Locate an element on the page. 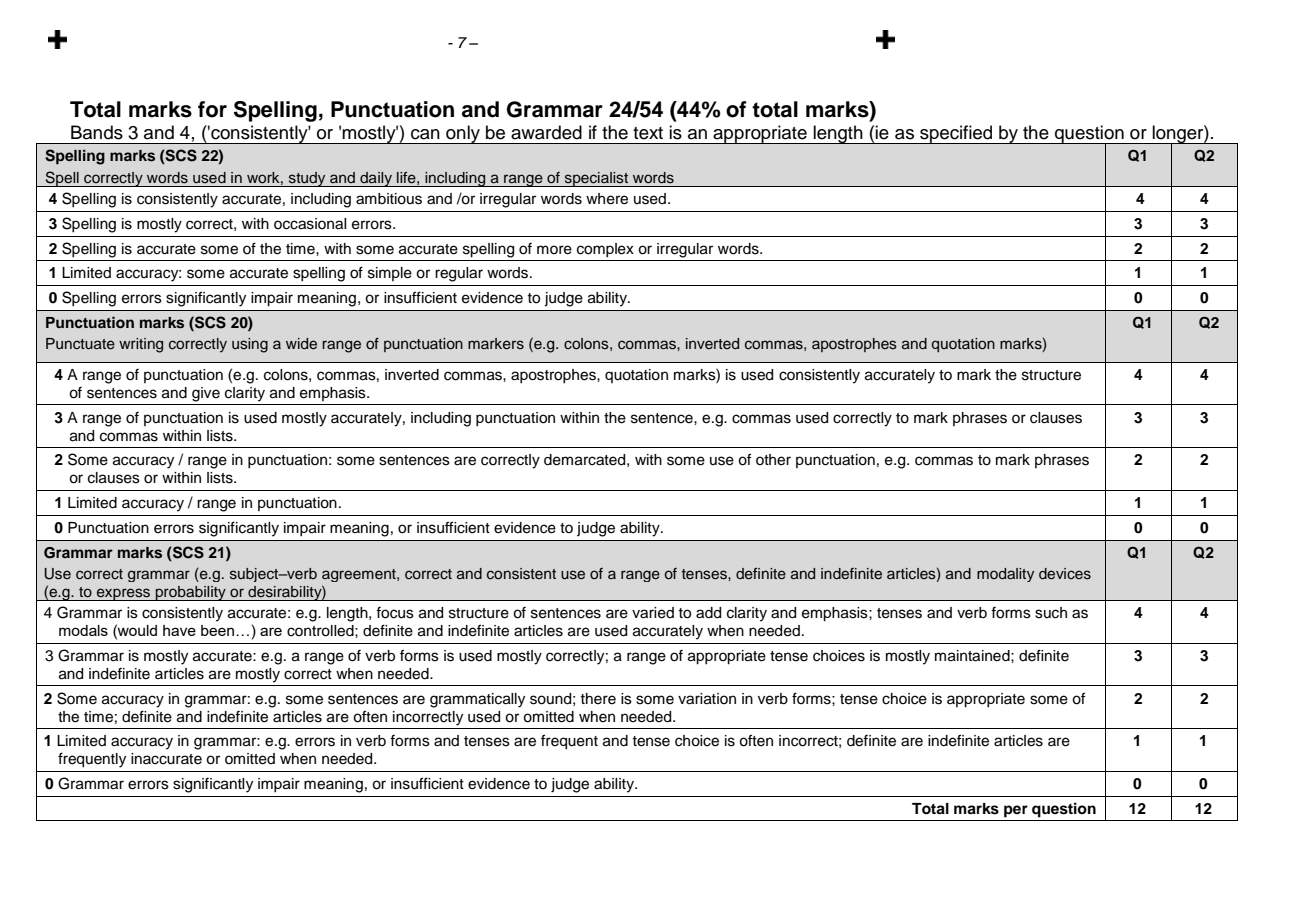 Image resolution: width=1308 pixels, height=924 pixels. there is located at coordinates (598, 699).
